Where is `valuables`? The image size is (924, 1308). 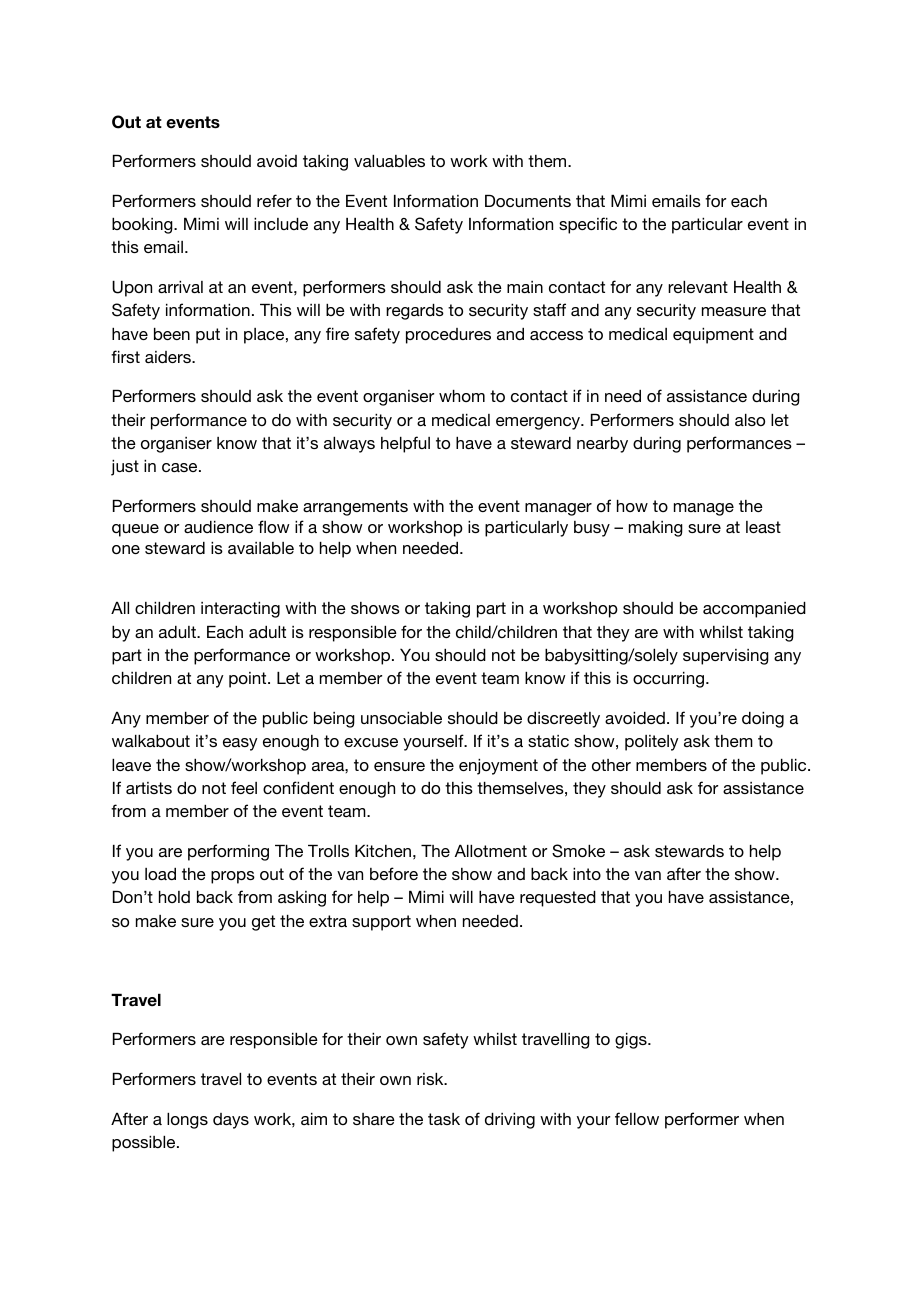 valuables is located at coordinates (389, 161).
